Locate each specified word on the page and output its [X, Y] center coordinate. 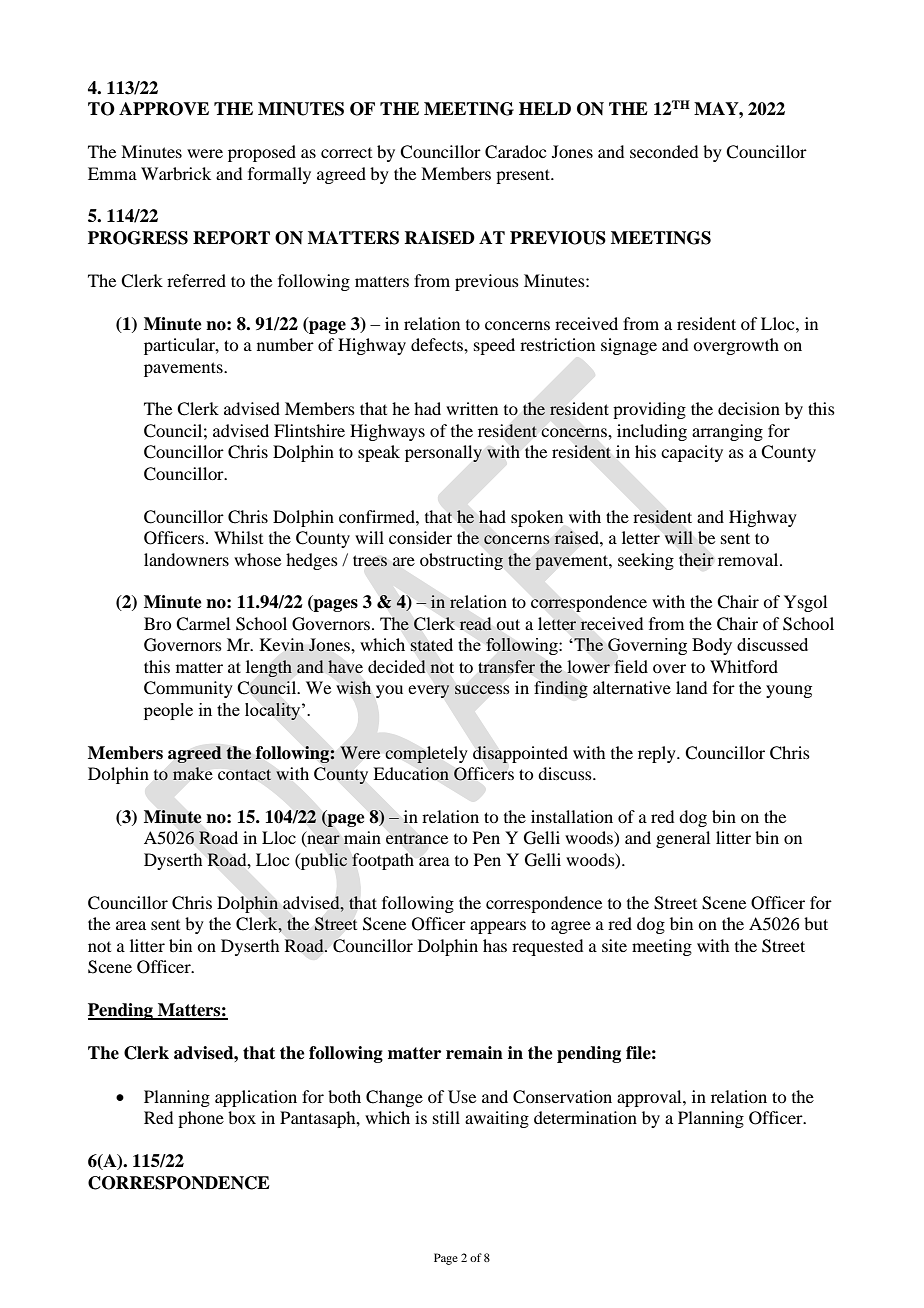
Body [712, 646]
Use [462, 1097]
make [193, 773]
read [475, 623]
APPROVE [164, 109]
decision [749, 408]
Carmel [203, 624]
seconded [664, 151]
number [285, 344]
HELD [545, 108]
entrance [417, 839]
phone [201, 1119]
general [683, 839]
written [472, 408]
